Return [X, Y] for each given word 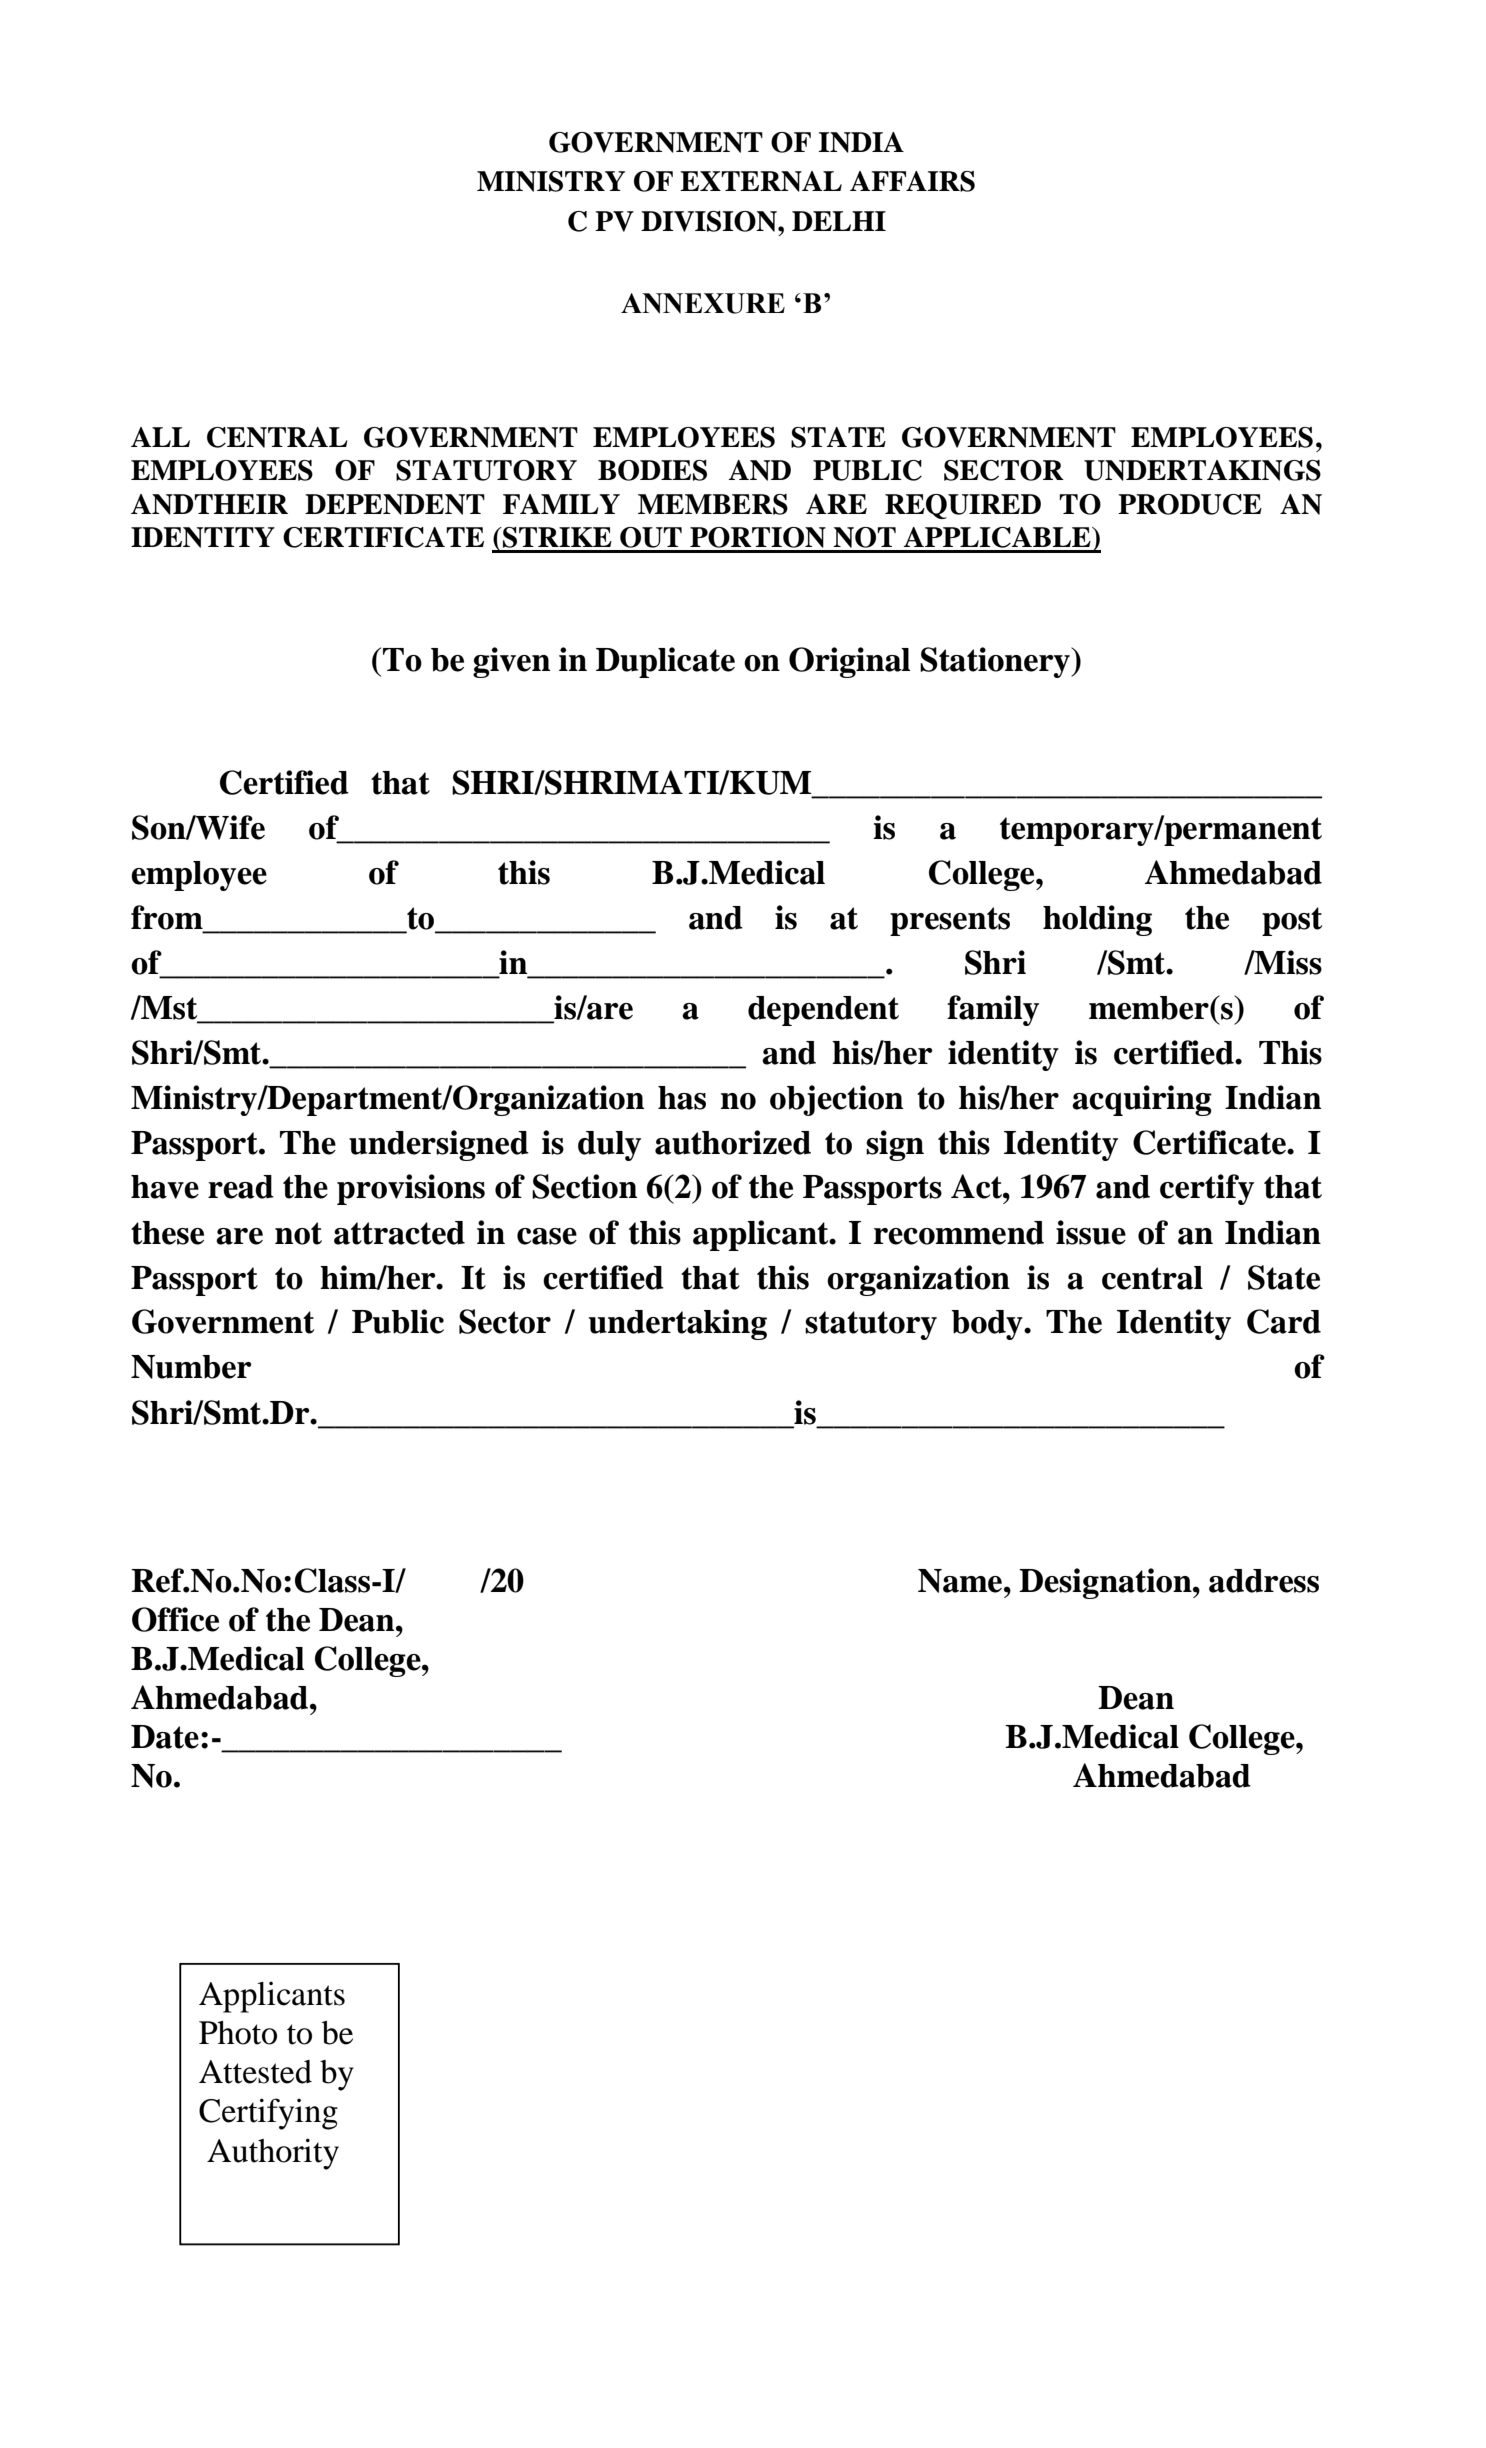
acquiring [1142, 1100]
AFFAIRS [912, 181]
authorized [733, 1142]
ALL [160, 437]
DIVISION [710, 221]
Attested [255, 2072]
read [241, 1187]
